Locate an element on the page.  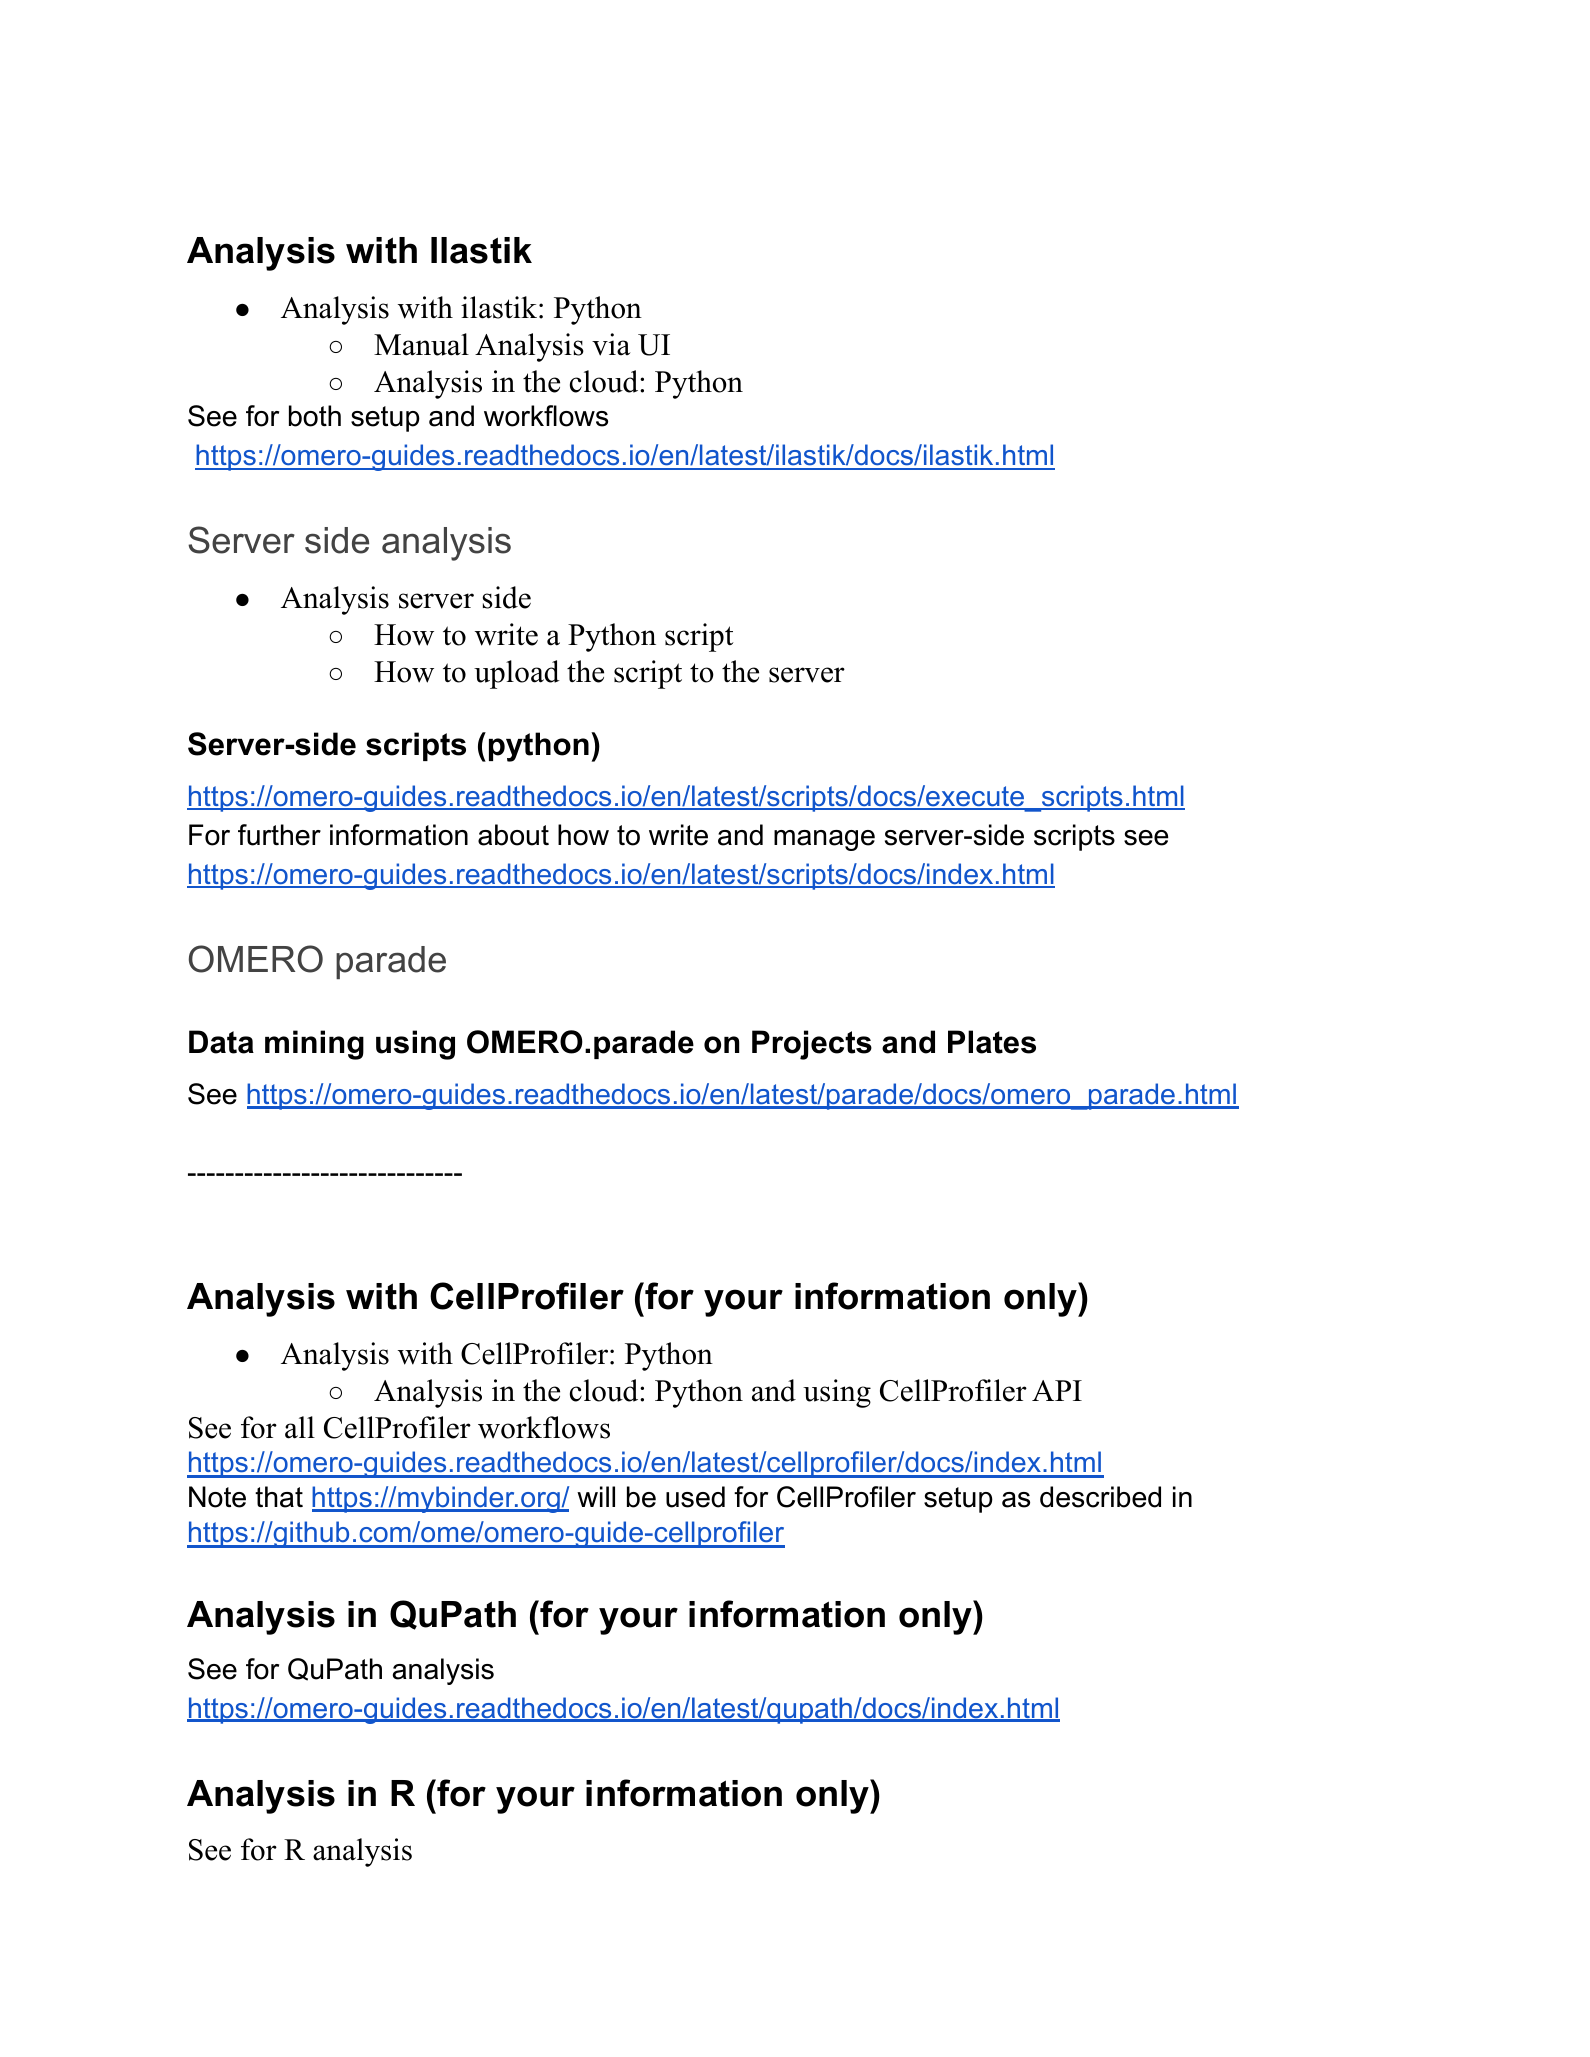
about is located at coordinates (513, 835).
